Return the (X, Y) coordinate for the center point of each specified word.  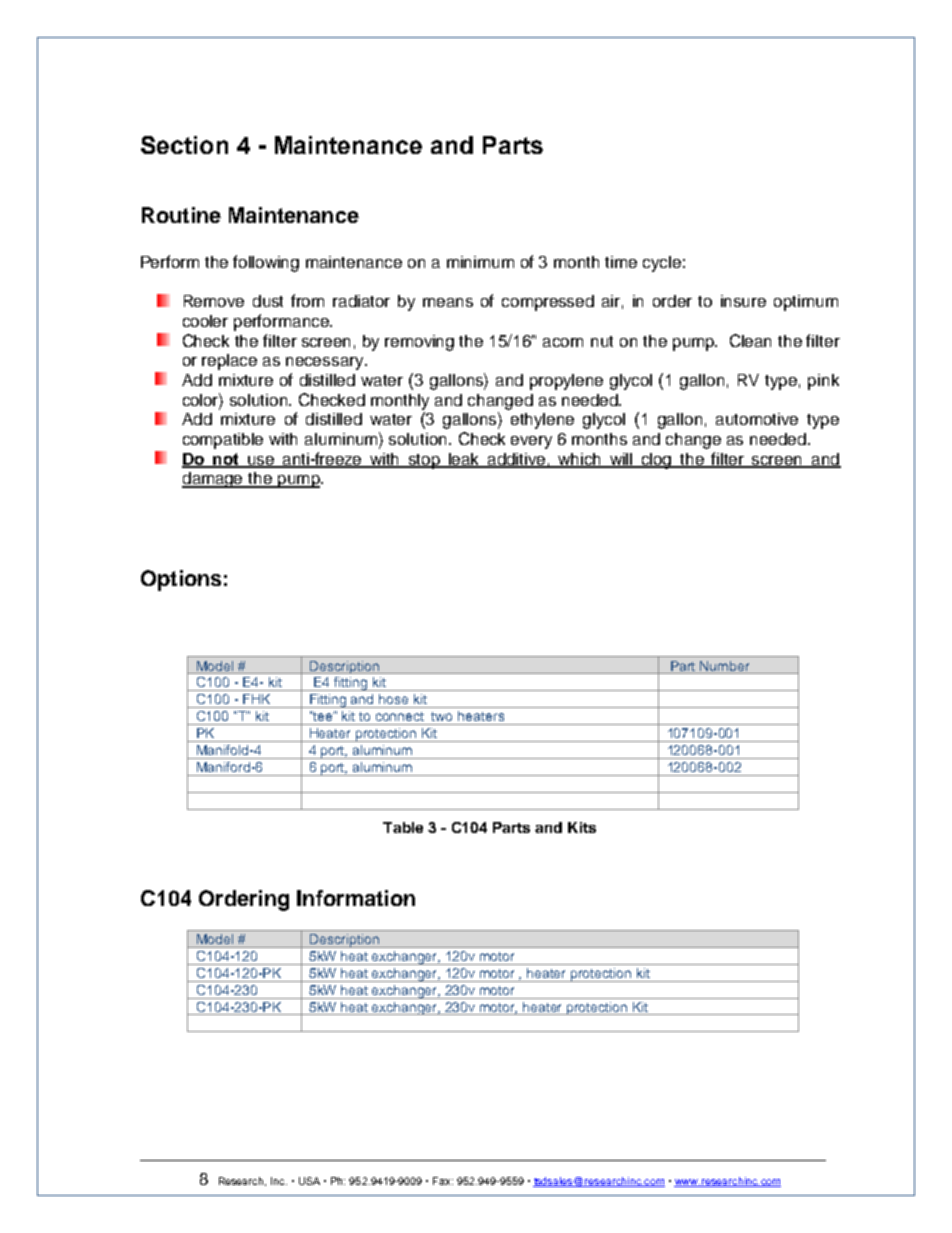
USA (309, 1181)
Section (184, 145)
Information (356, 898)
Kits (582, 827)
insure (743, 301)
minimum (480, 262)
